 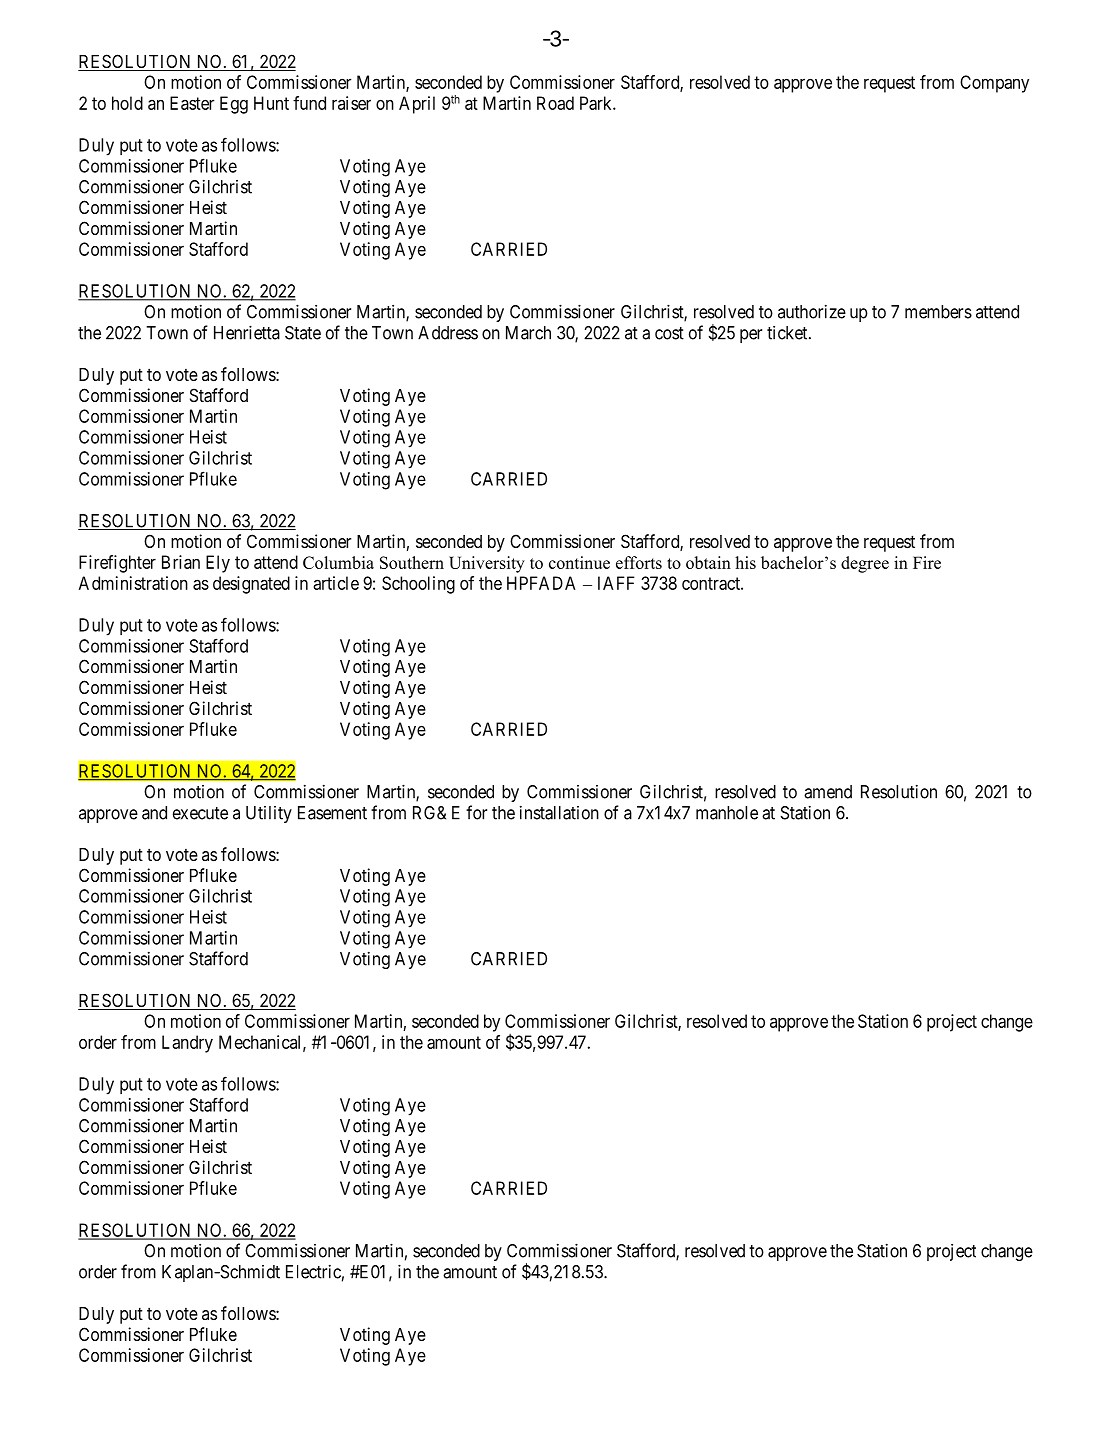 What do you see at coordinates (200, 813) in the screenshot?
I see `execute` at bounding box center [200, 813].
